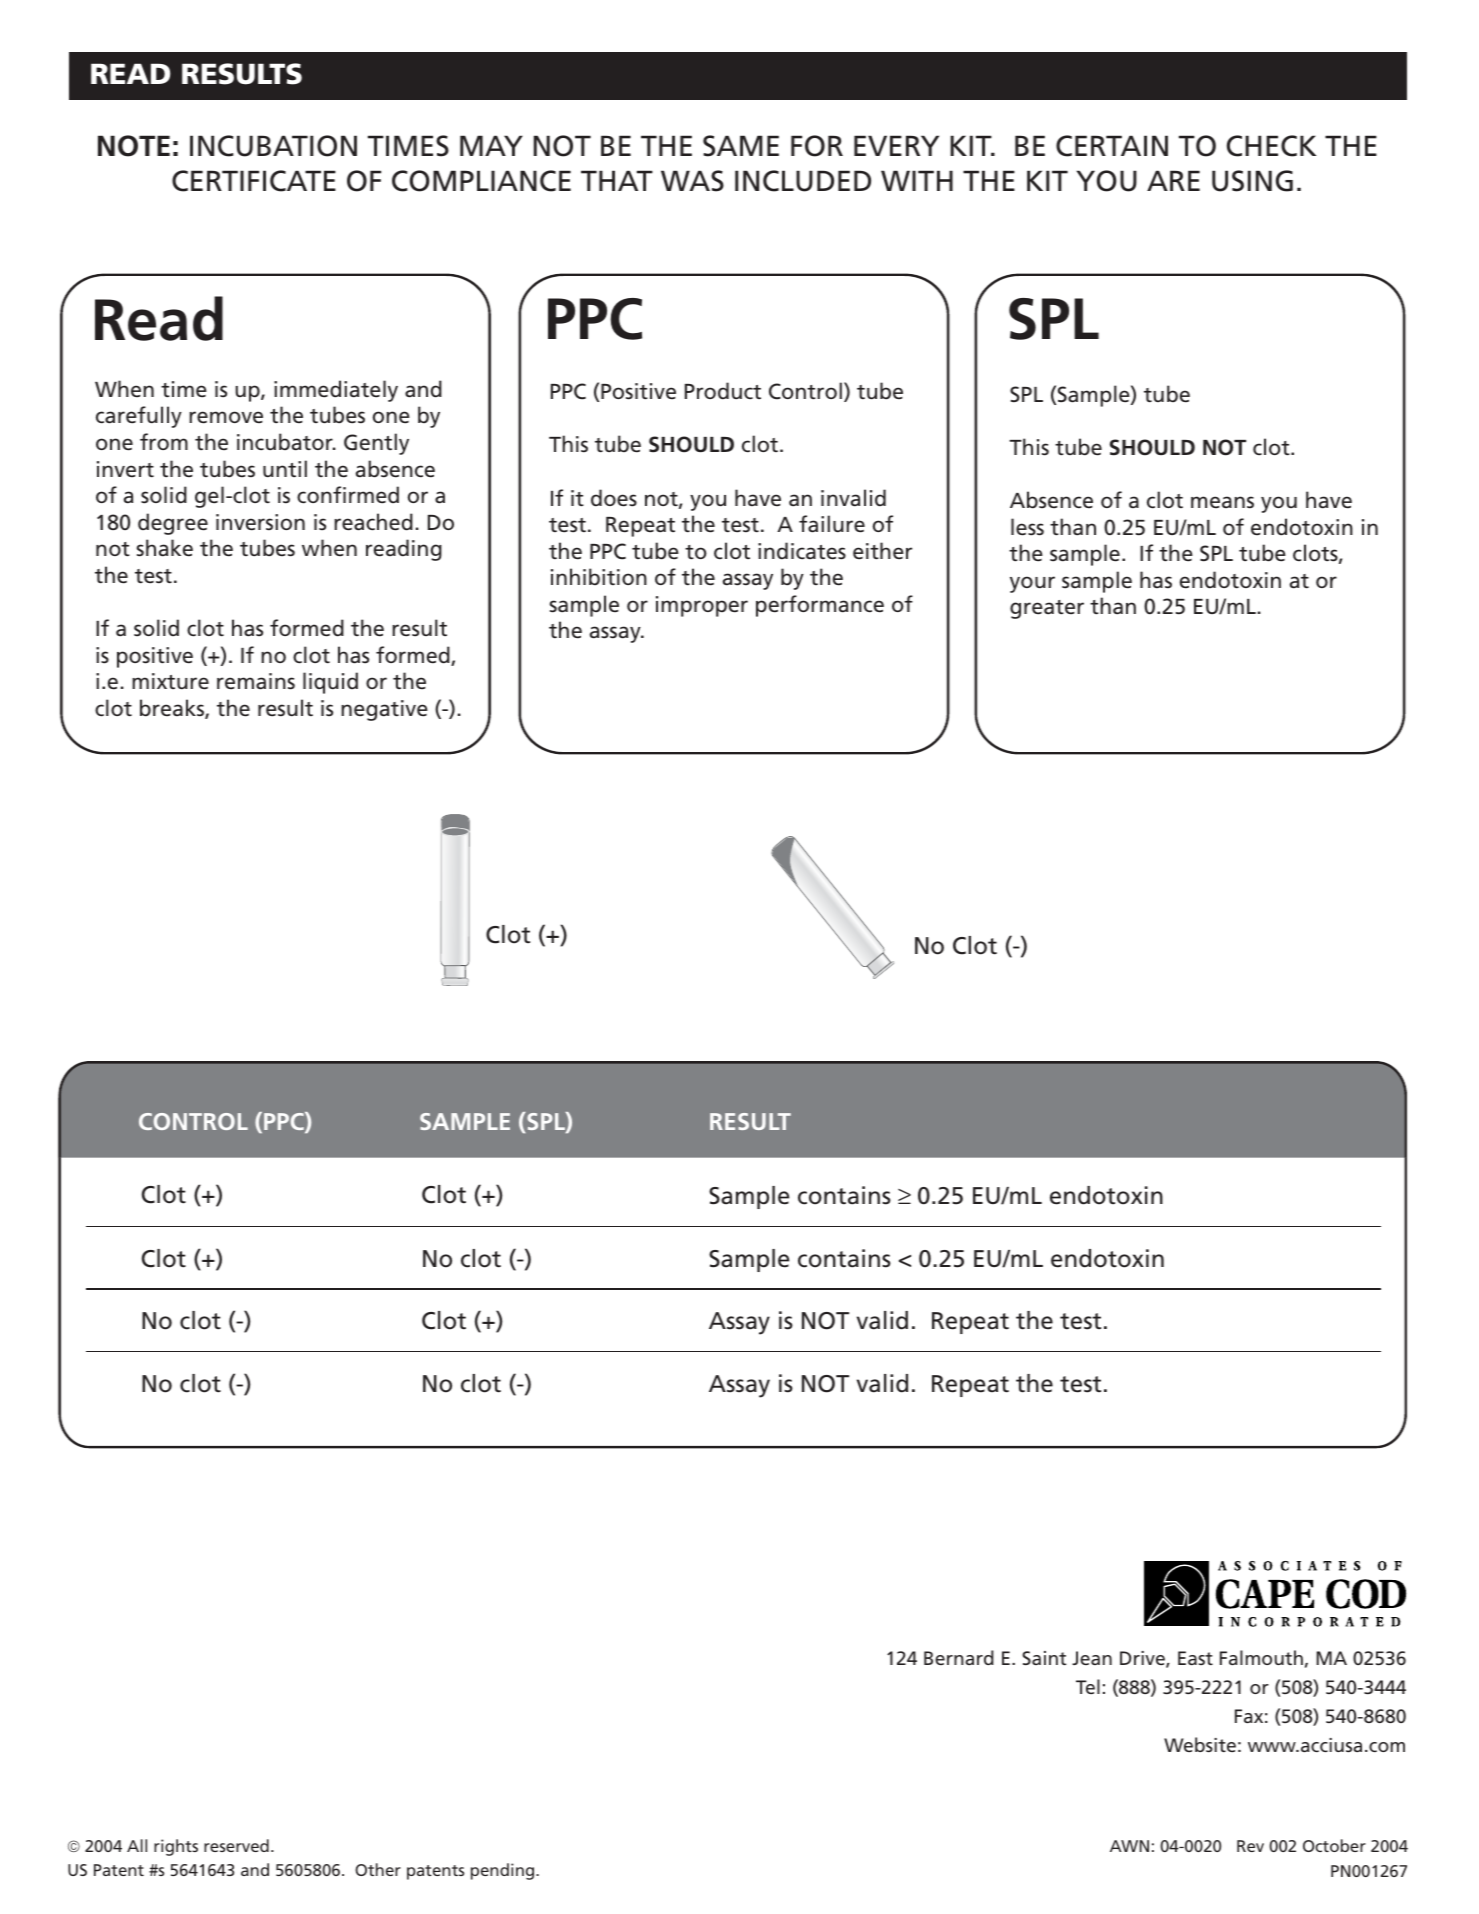  What do you see at coordinates (176, 1847) in the screenshot?
I see `rights` at bounding box center [176, 1847].
